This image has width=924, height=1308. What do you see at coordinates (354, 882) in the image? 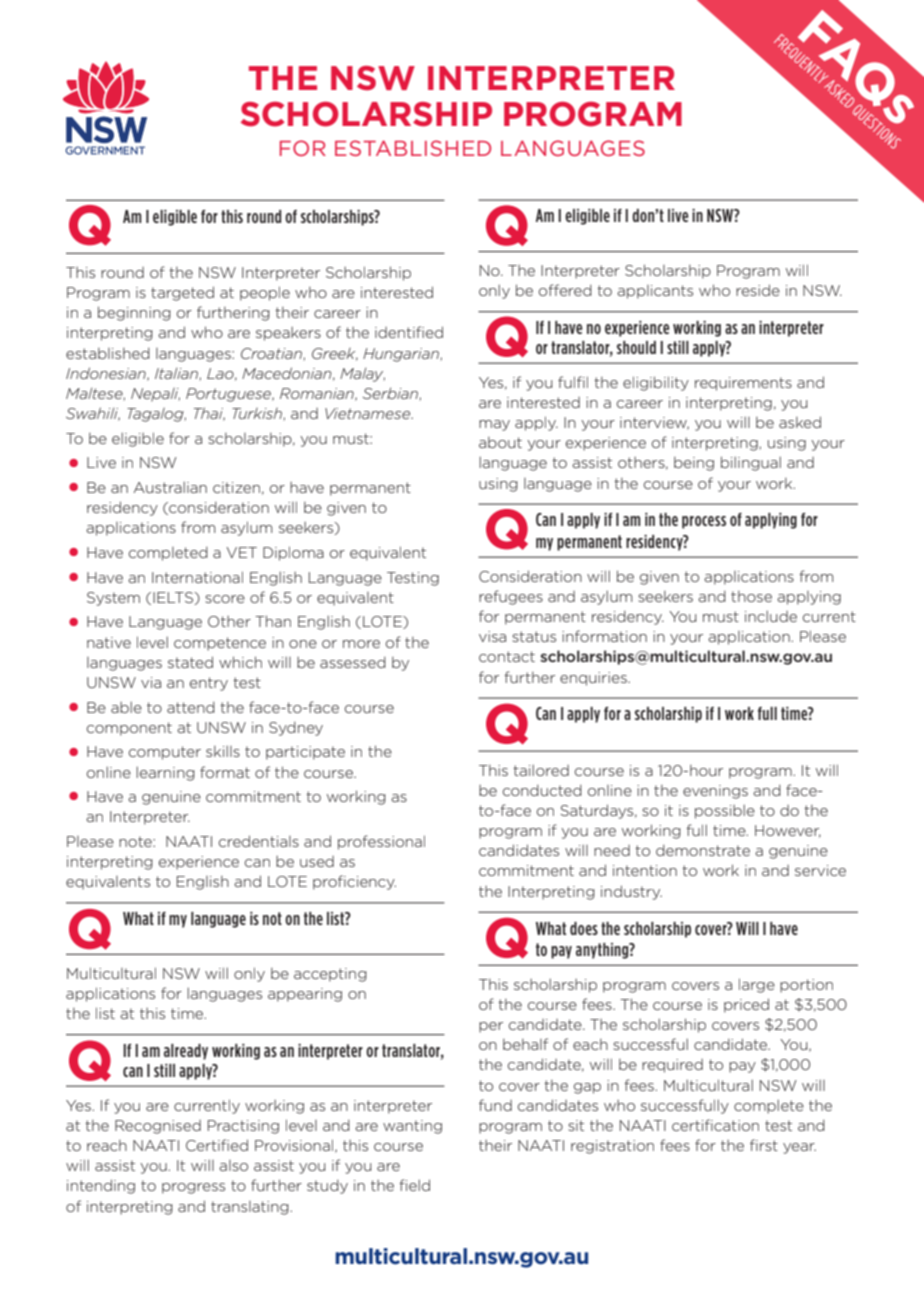
I see `proficiency` at bounding box center [354, 882].
